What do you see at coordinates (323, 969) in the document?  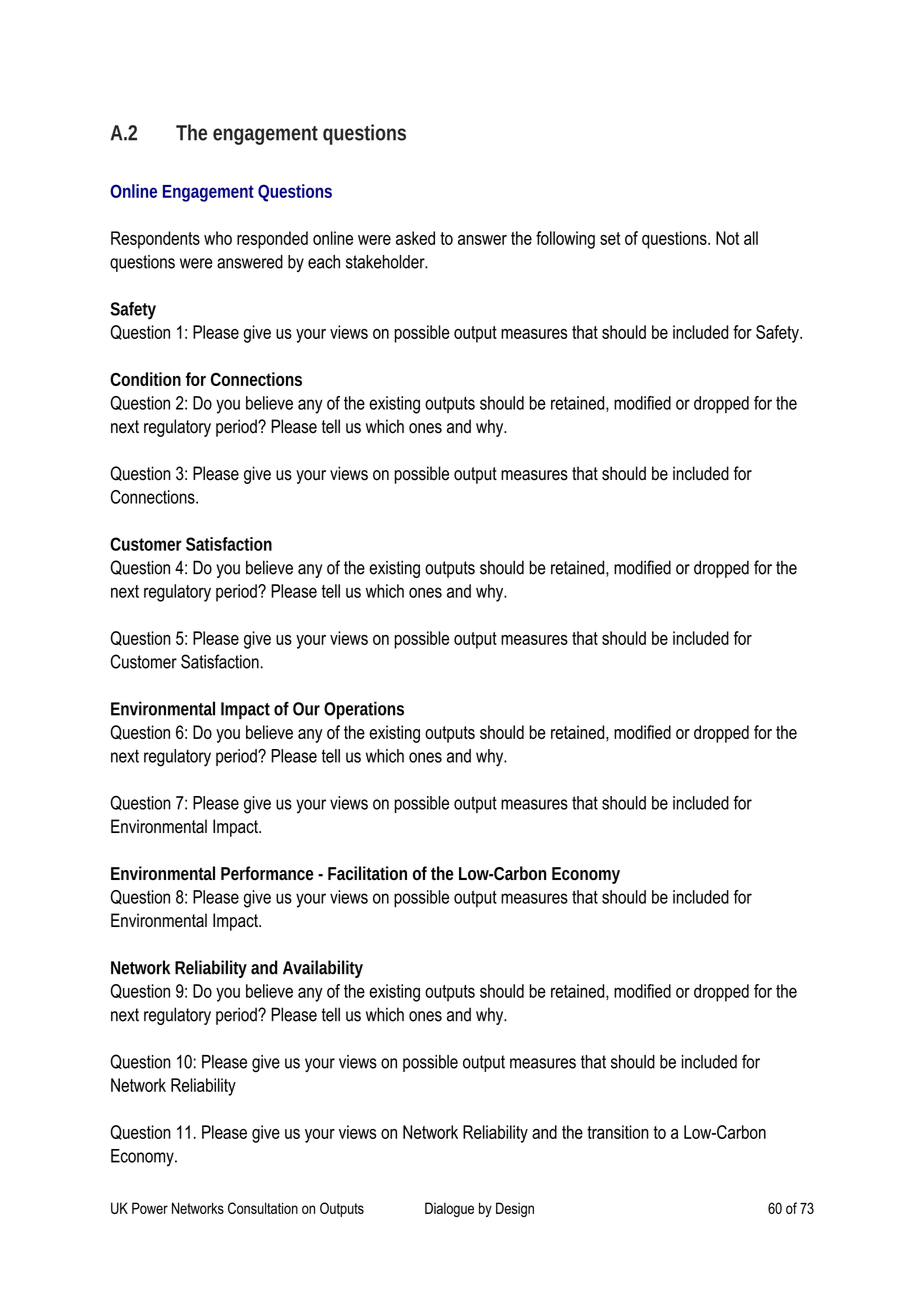 I see `Availability` at bounding box center [323, 969].
